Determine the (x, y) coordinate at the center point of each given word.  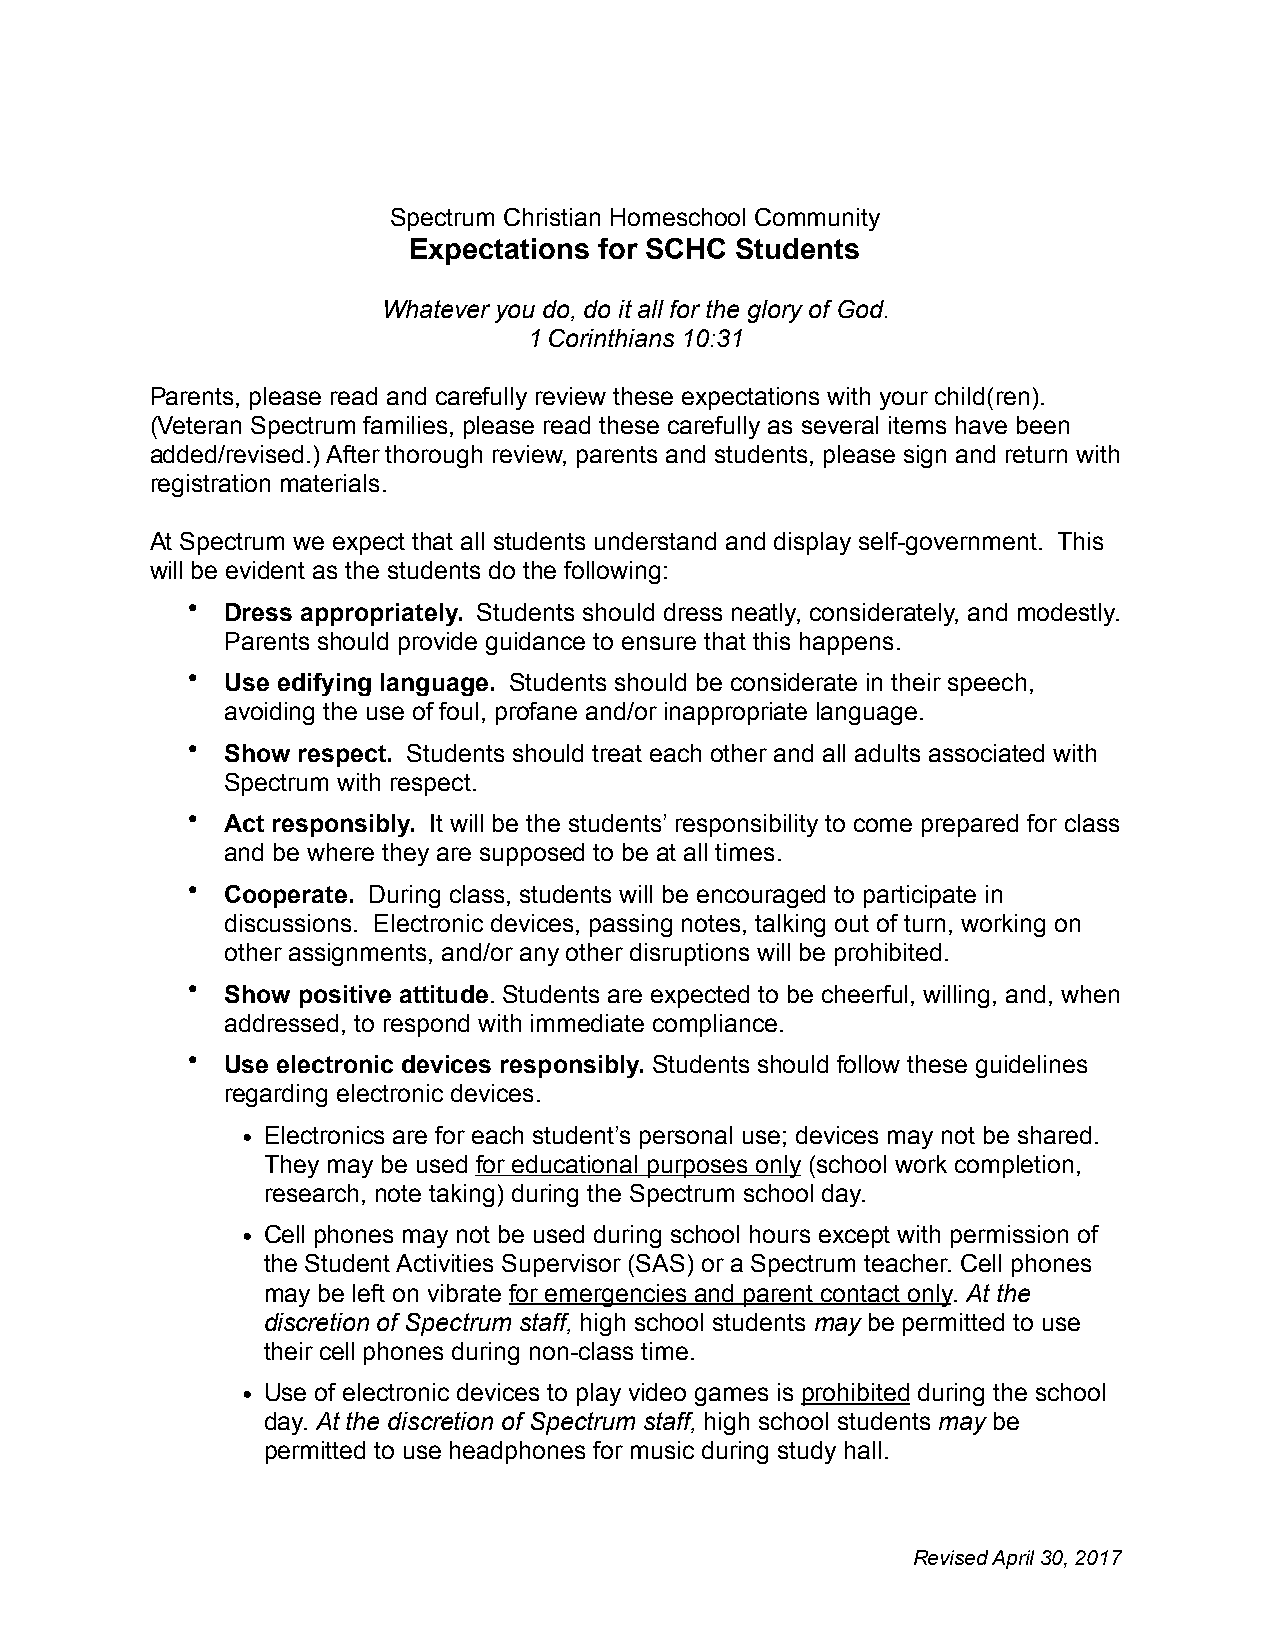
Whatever (437, 309)
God (862, 309)
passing (631, 925)
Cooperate (286, 896)
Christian (552, 217)
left (369, 1293)
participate (920, 896)
